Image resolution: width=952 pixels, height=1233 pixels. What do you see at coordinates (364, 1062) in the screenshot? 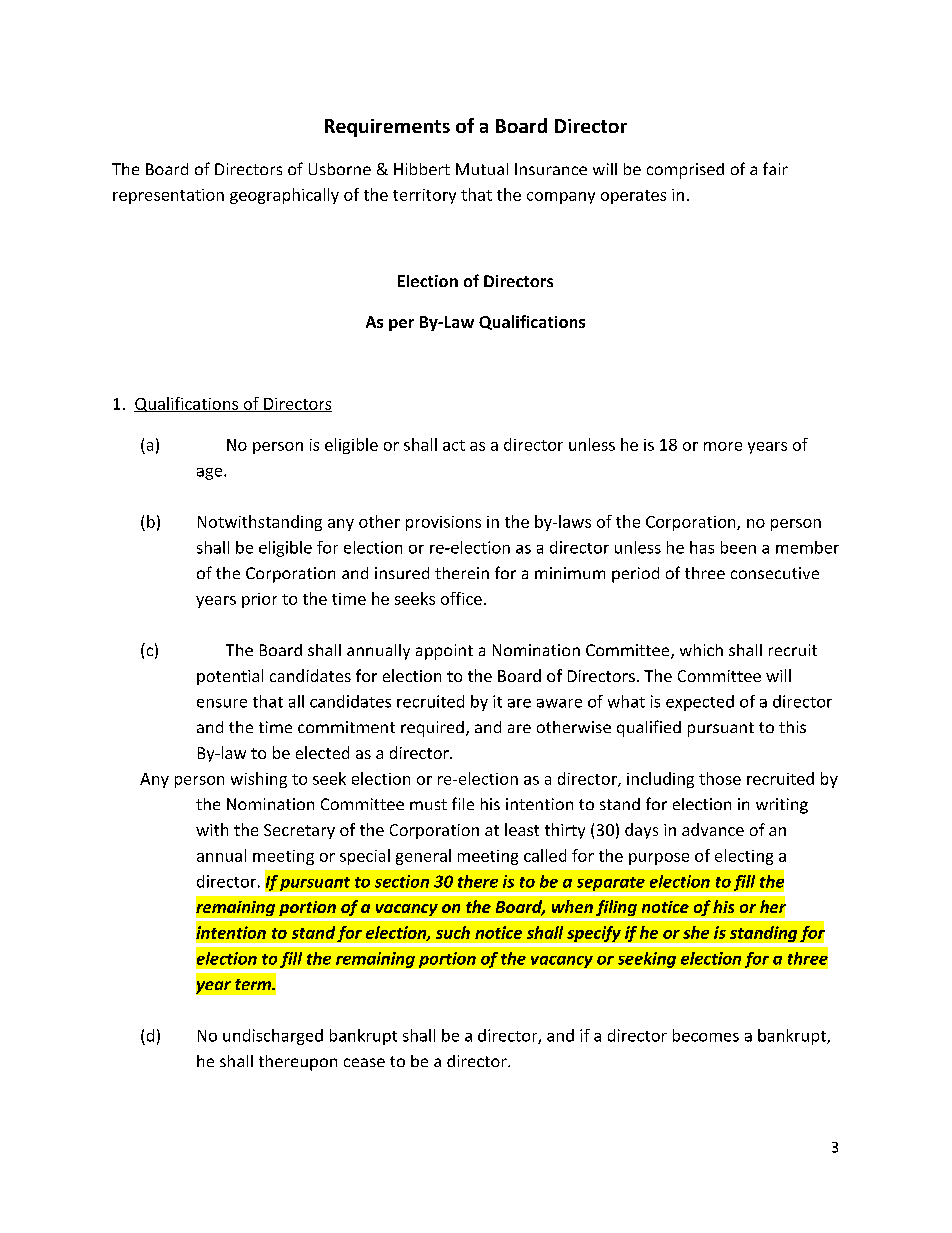
I see `cease` at bounding box center [364, 1062].
